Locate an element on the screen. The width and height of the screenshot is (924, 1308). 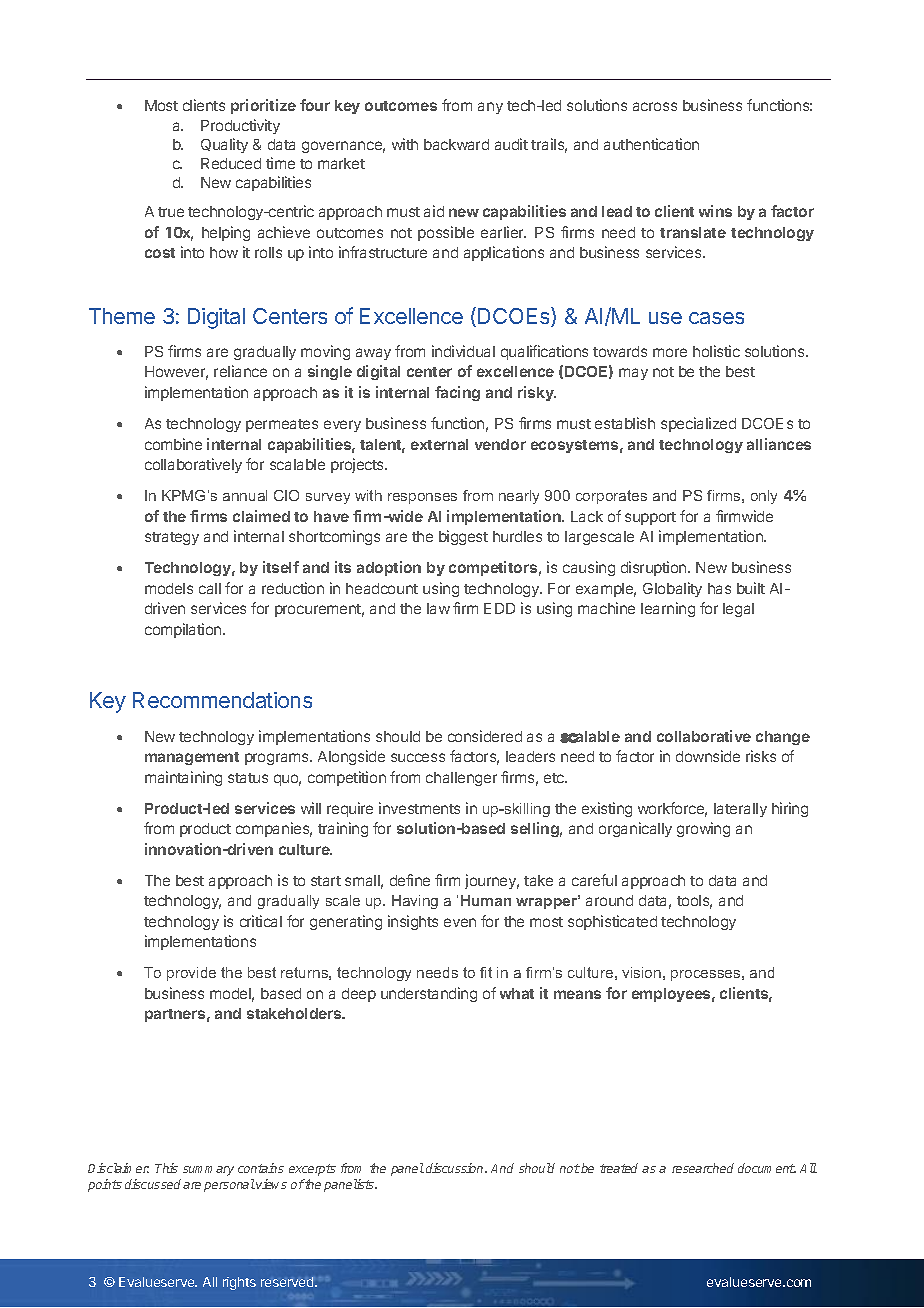
downside is located at coordinates (708, 756).
